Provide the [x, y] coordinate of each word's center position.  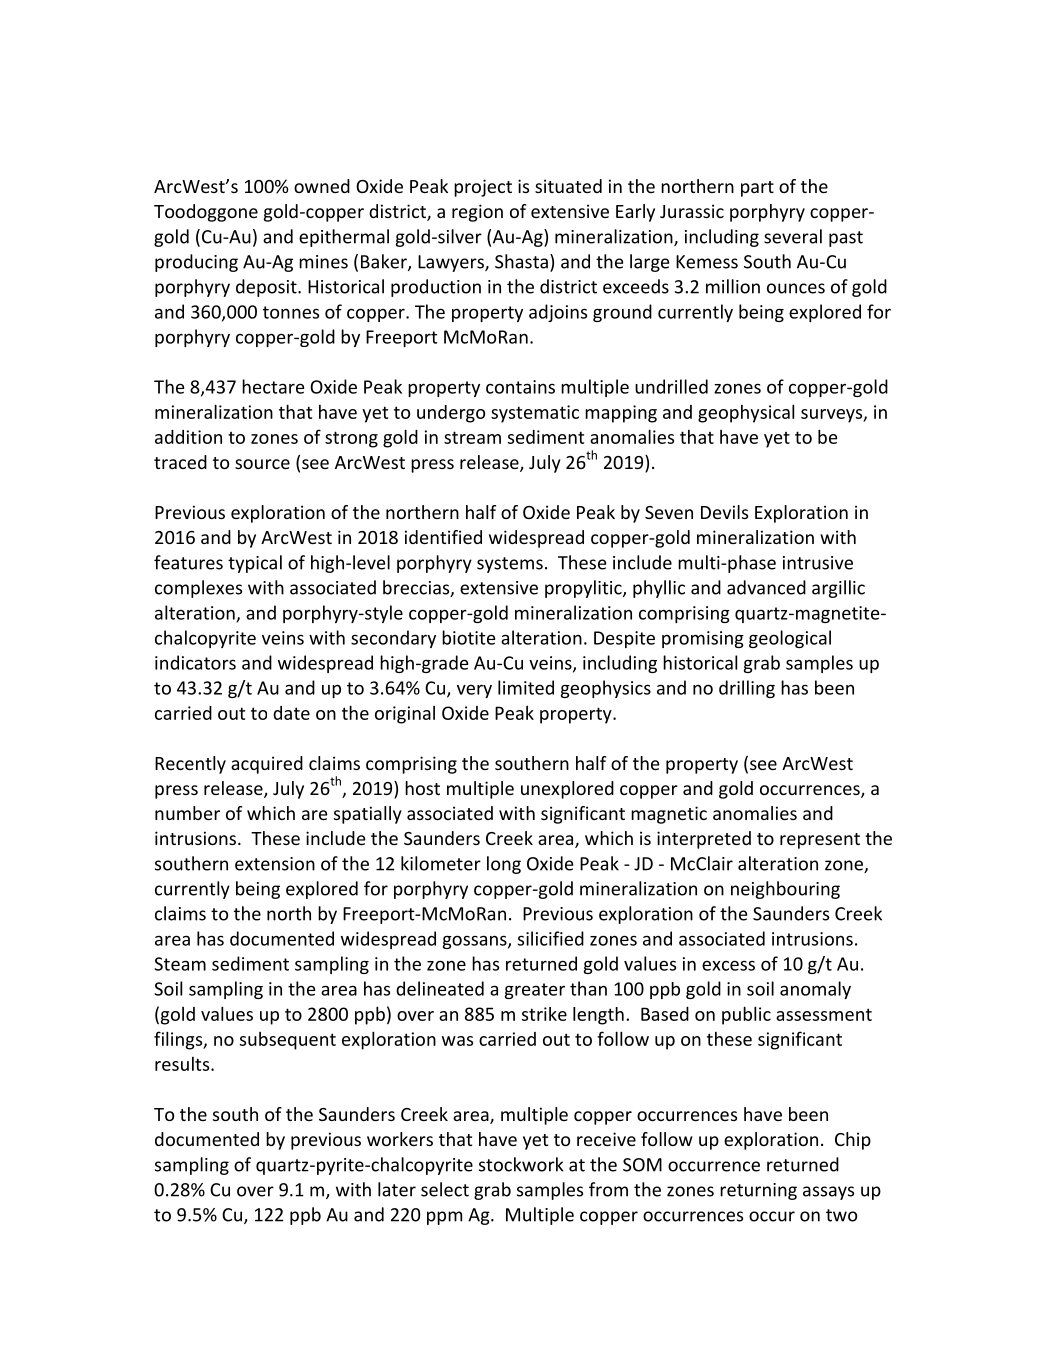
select [445, 1189]
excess [728, 965]
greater [535, 991]
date [291, 713]
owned [322, 186]
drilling [747, 689]
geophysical [746, 413]
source [262, 464]
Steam [180, 964]
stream [472, 437]
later [397, 1189]
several [793, 236]
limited [526, 687]
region [477, 213]
